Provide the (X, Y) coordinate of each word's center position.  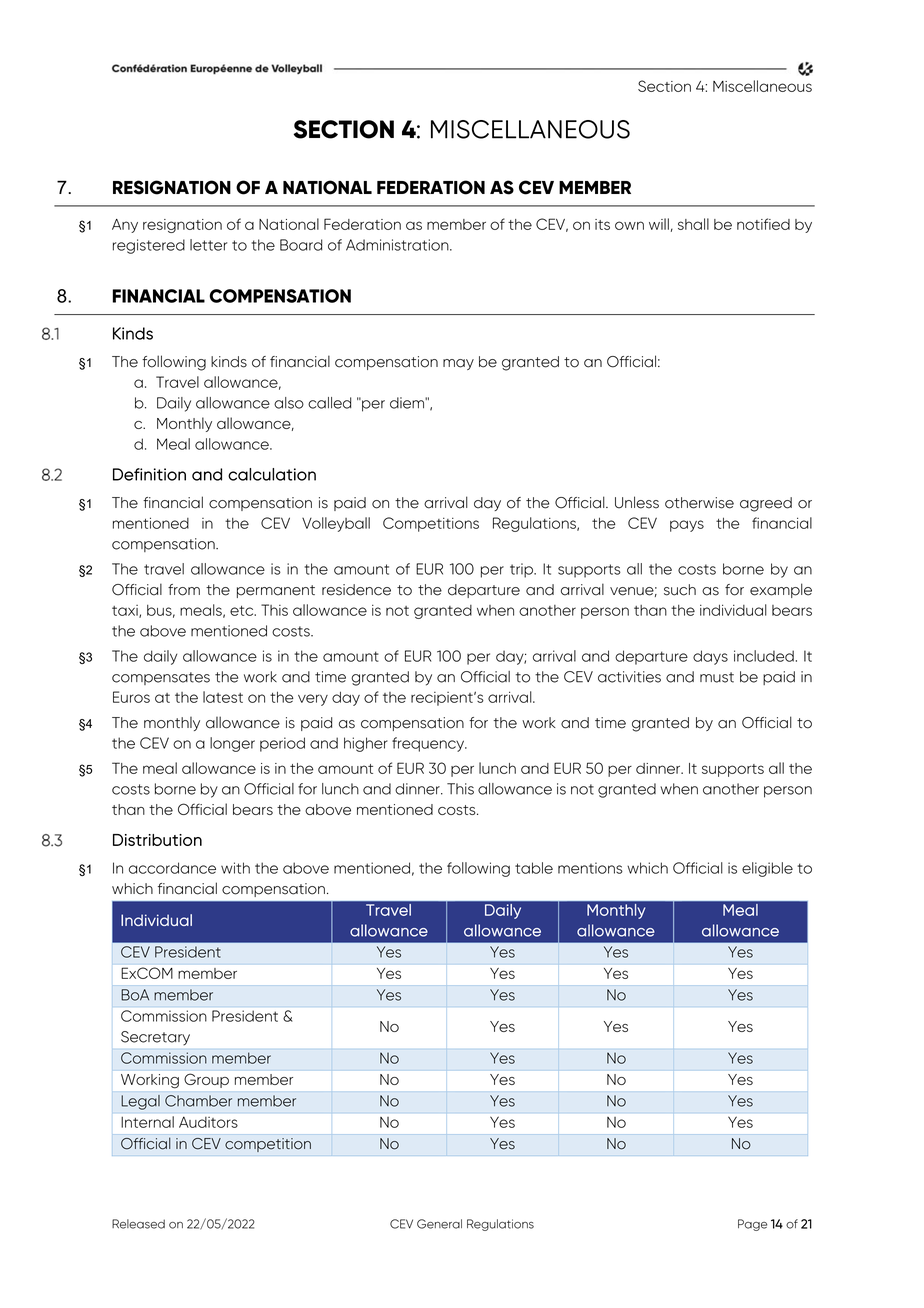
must (717, 677)
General (439, 1224)
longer (232, 744)
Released (138, 1224)
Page (752, 1225)
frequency (429, 744)
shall (693, 224)
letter (208, 245)
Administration (398, 245)
